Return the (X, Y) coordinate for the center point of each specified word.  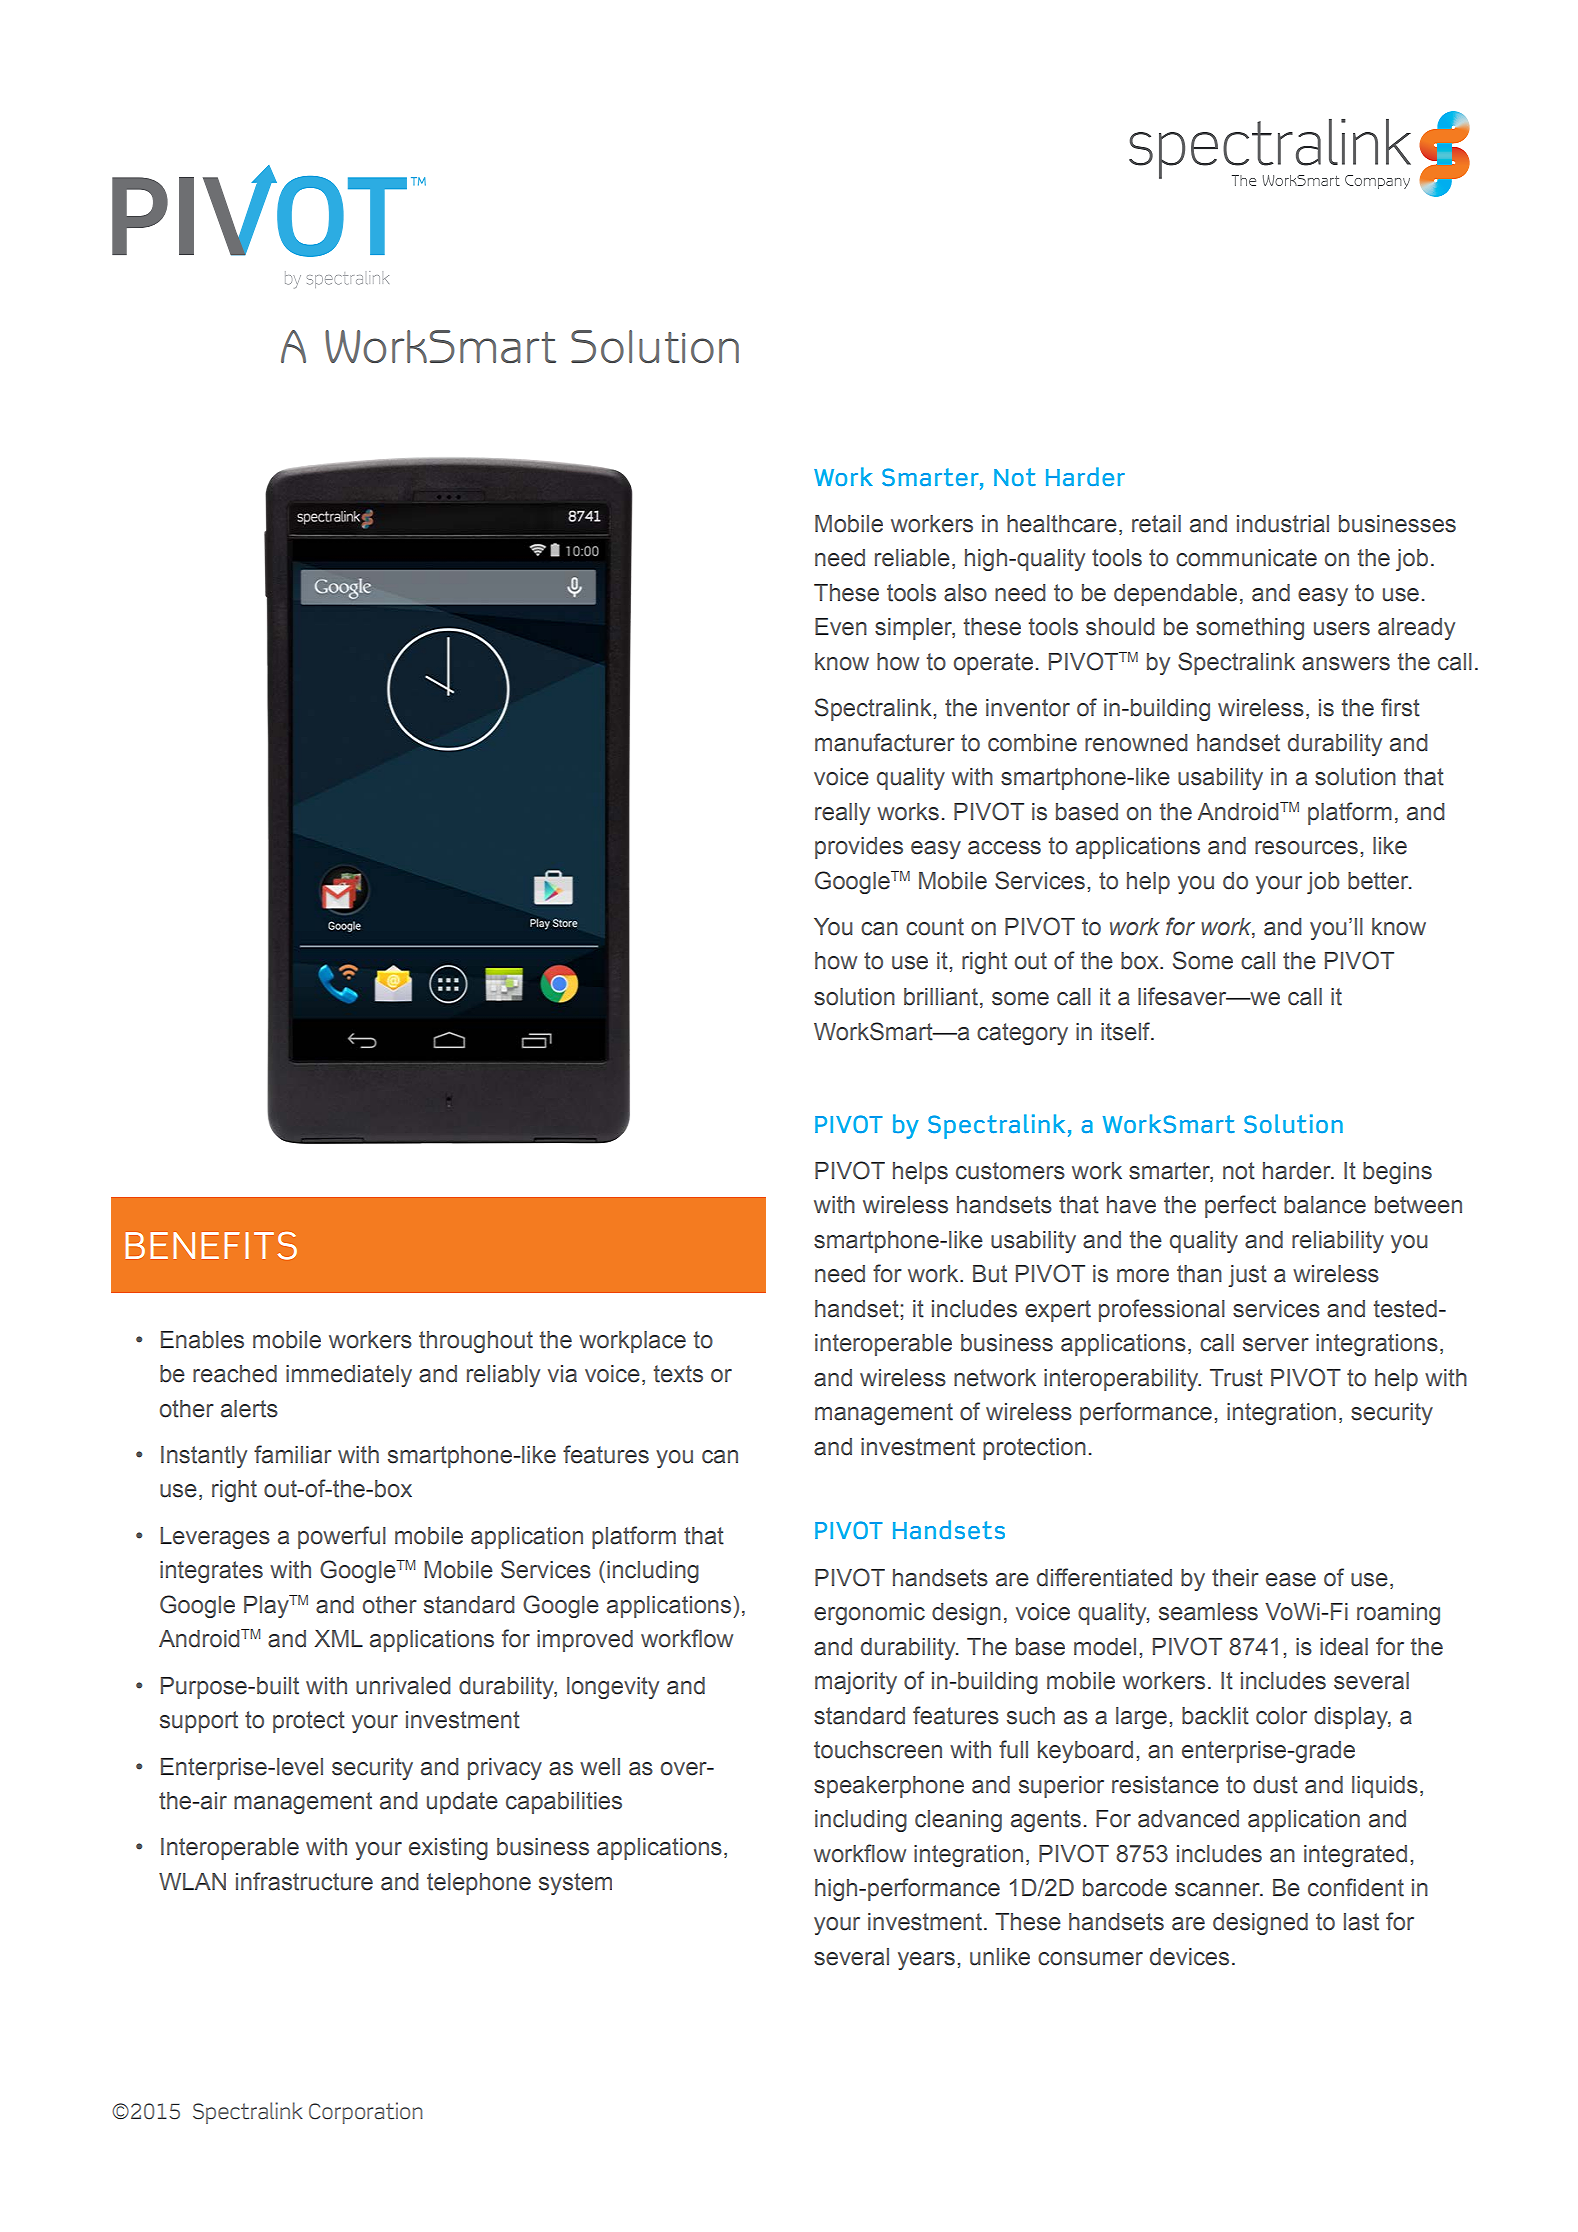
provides (859, 848)
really (842, 814)
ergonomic (869, 1614)
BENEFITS (211, 1246)
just (1247, 1276)
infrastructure (304, 1881)
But (990, 1274)
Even (841, 627)
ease (1291, 1580)
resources (1306, 848)
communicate (1246, 558)
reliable (912, 558)
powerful (342, 1537)
